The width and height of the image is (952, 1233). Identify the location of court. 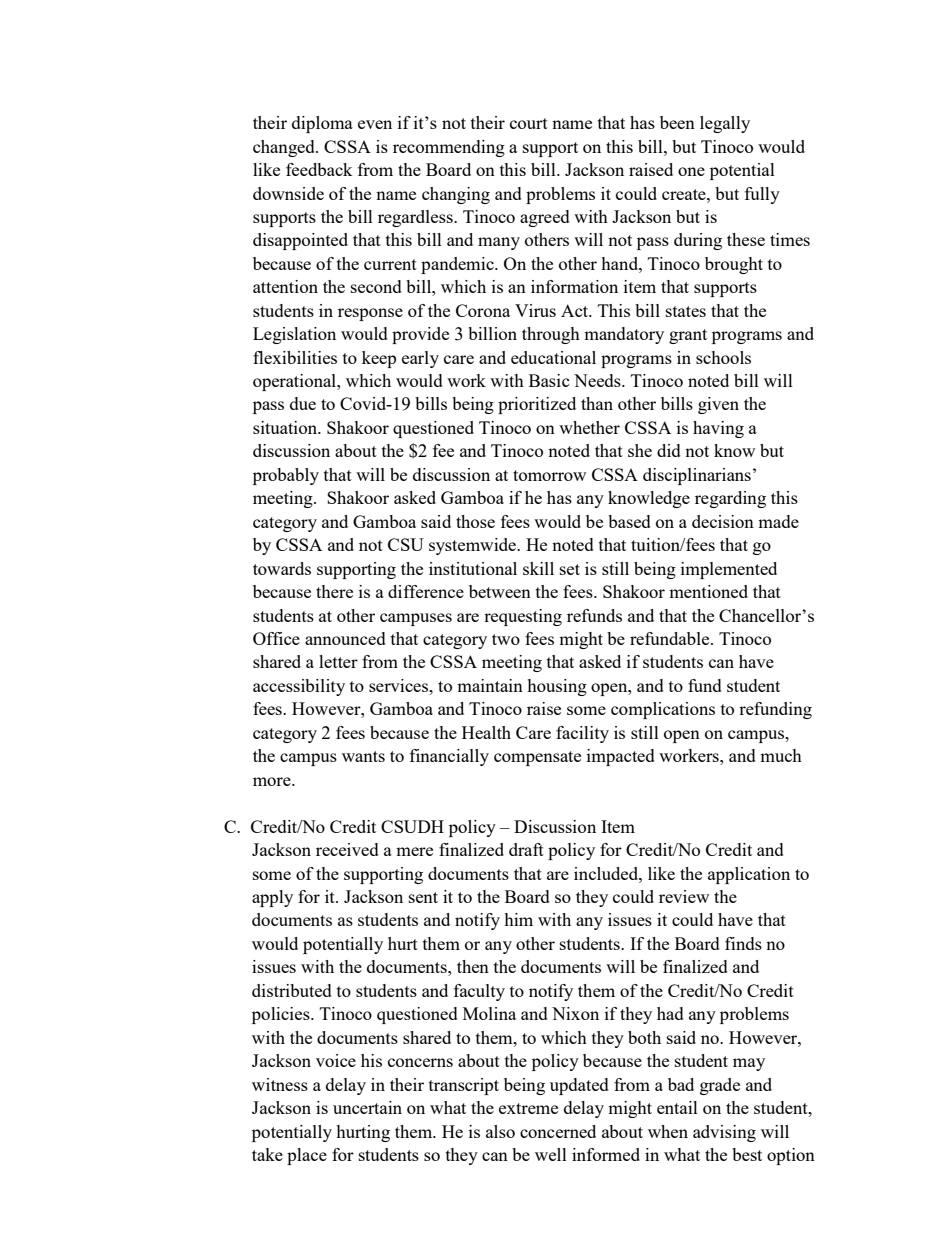
(529, 123).
